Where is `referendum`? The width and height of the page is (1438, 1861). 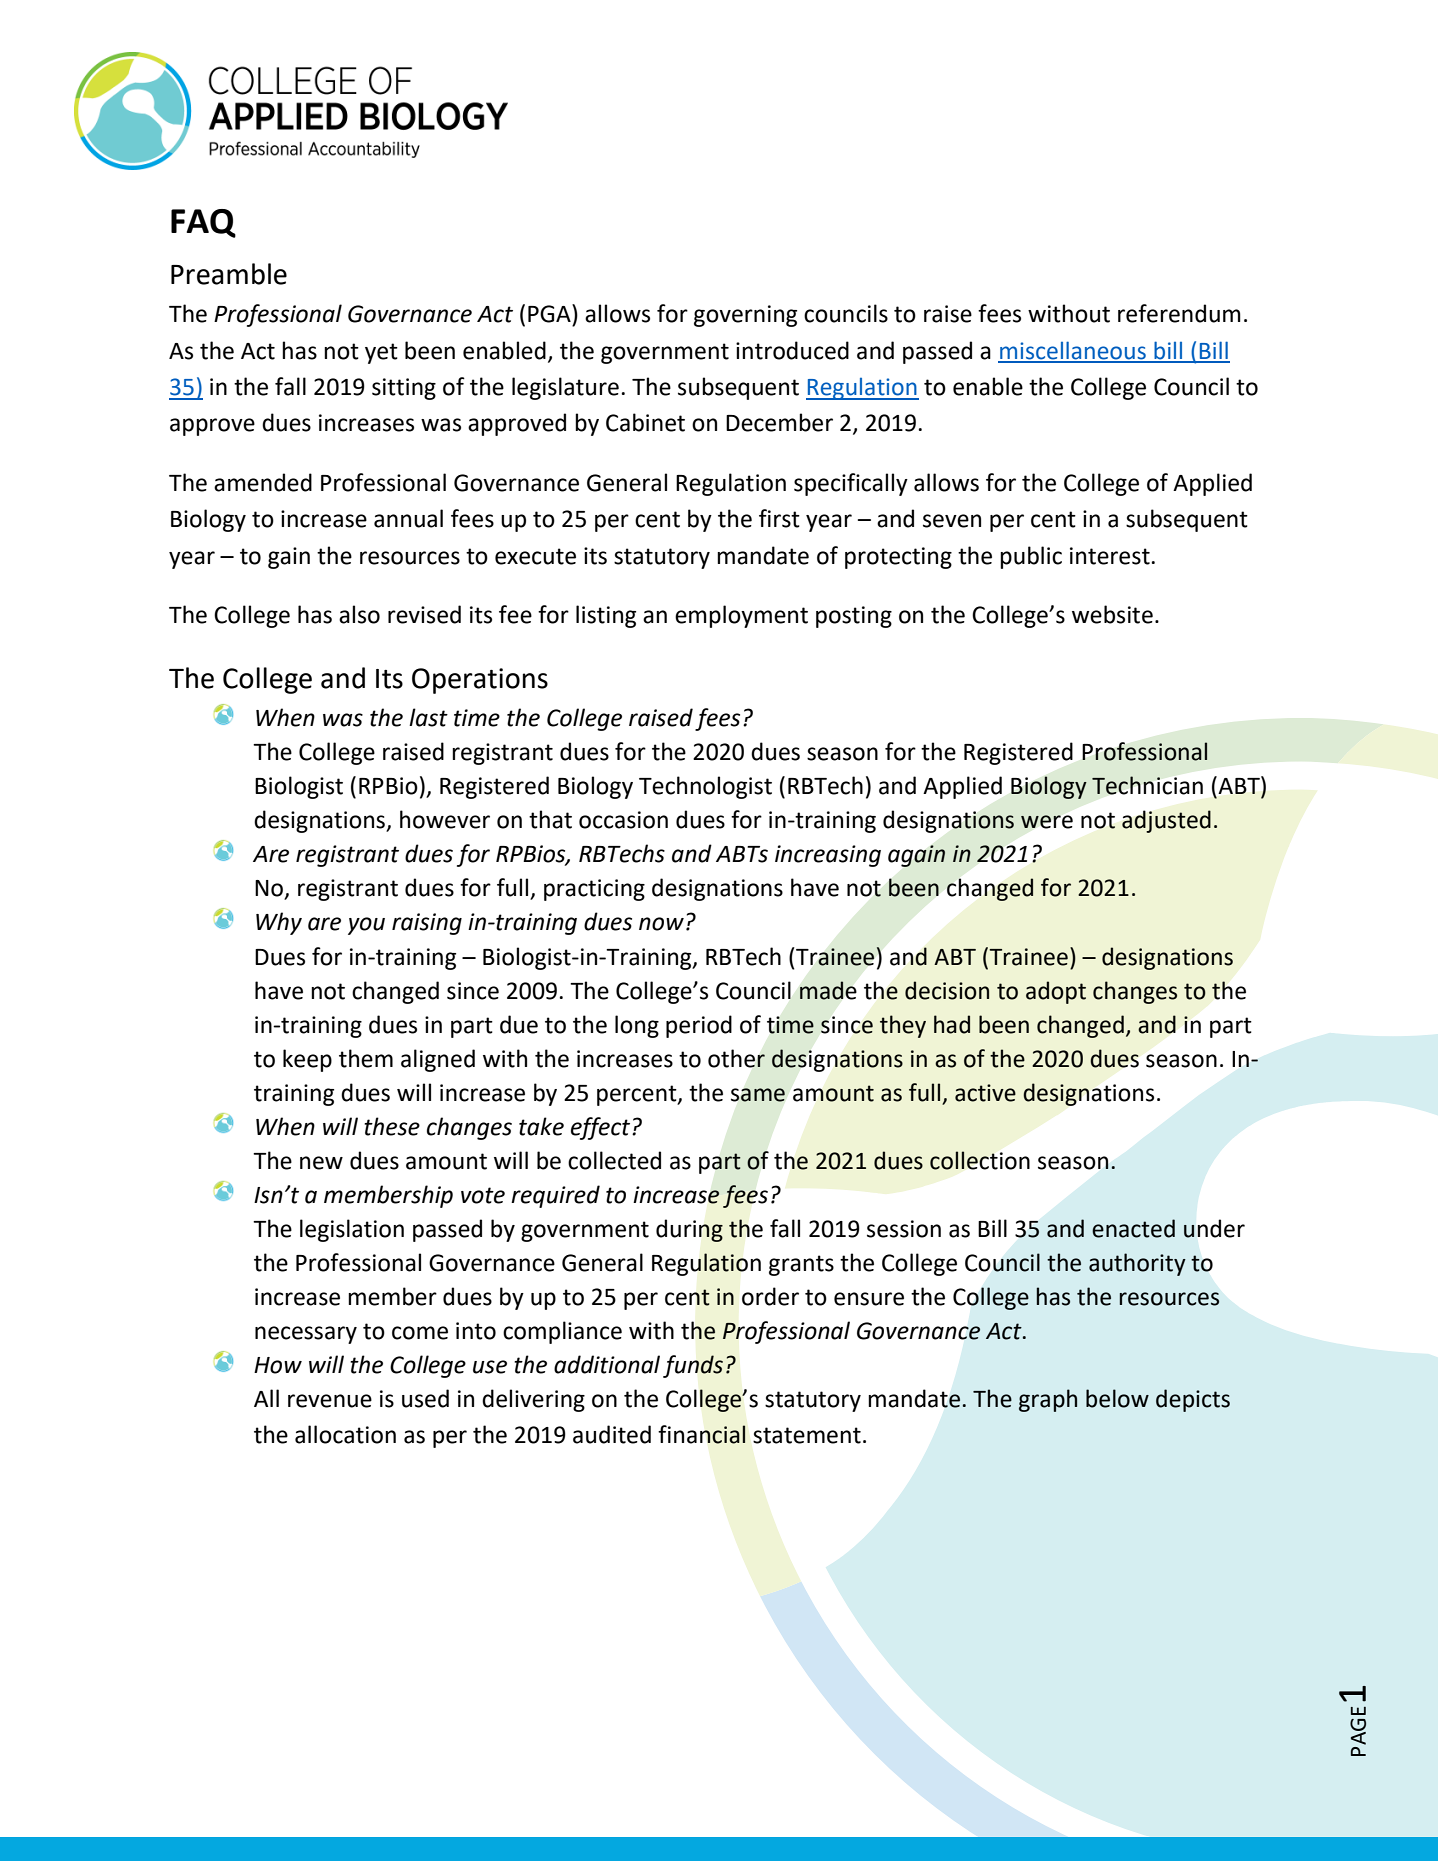
referendum is located at coordinates (1179, 313).
